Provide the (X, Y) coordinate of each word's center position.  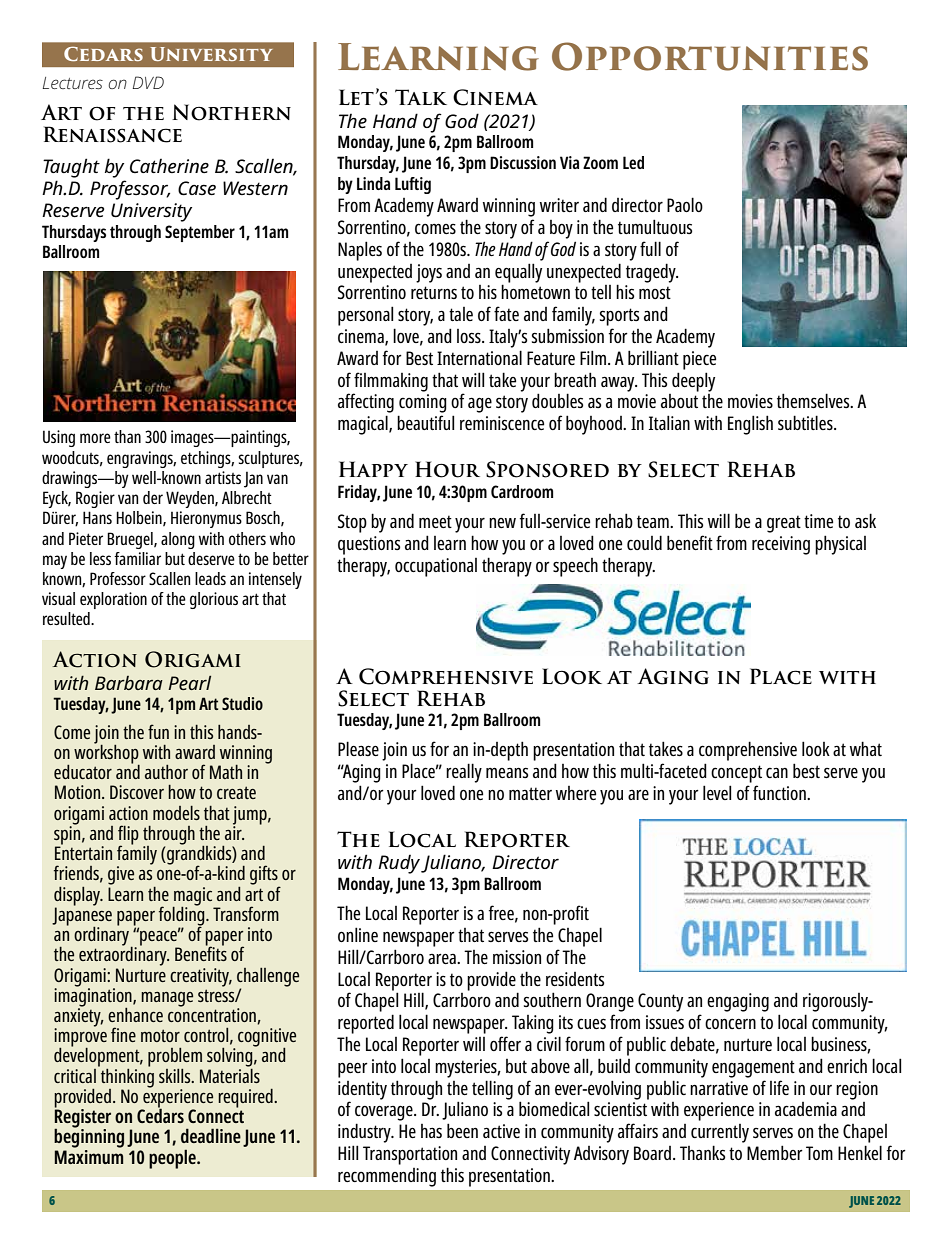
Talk (421, 97)
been (462, 1130)
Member (775, 1152)
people (173, 1159)
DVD (148, 82)
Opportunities (710, 56)
